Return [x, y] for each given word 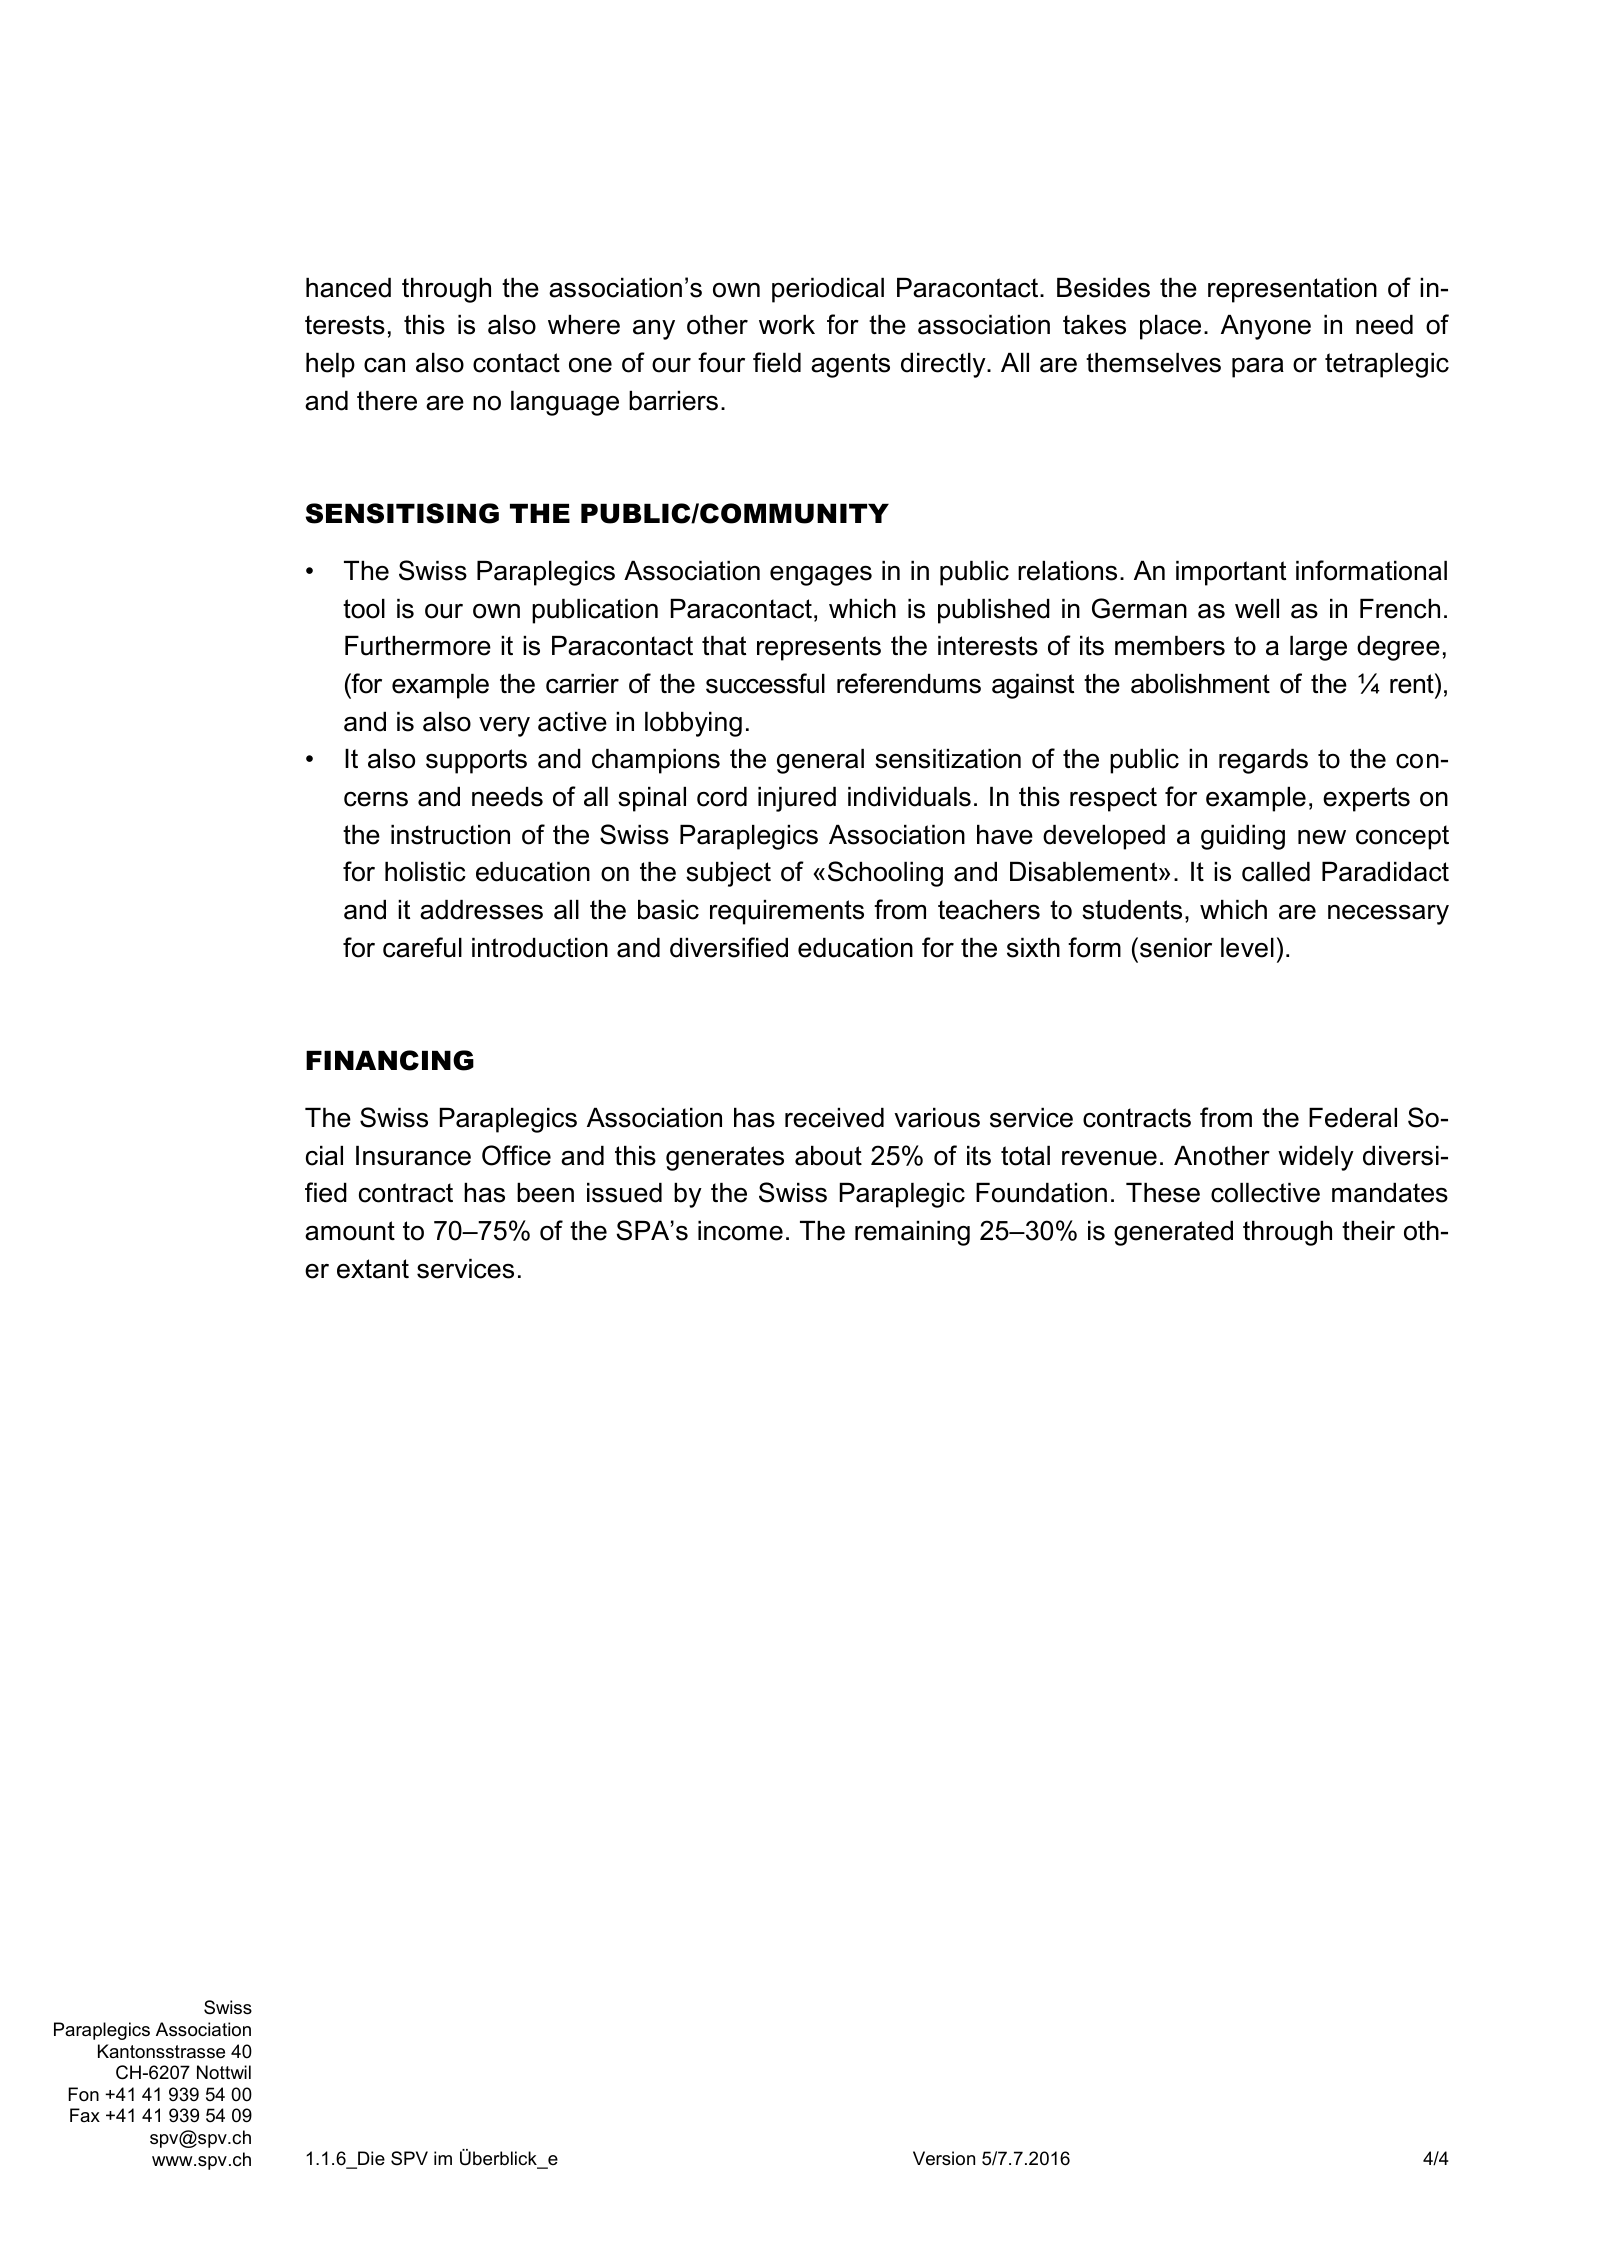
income [740, 1231]
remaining [912, 1233]
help [330, 365]
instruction [450, 835]
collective [1265, 1193]
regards [1263, 761]
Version [944, 2158]
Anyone [1266, 327]
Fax [85, 2115]
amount [350, 1231]
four [721, 362]
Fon [83, 2094]
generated [1173, 1233]
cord [722, 797]
